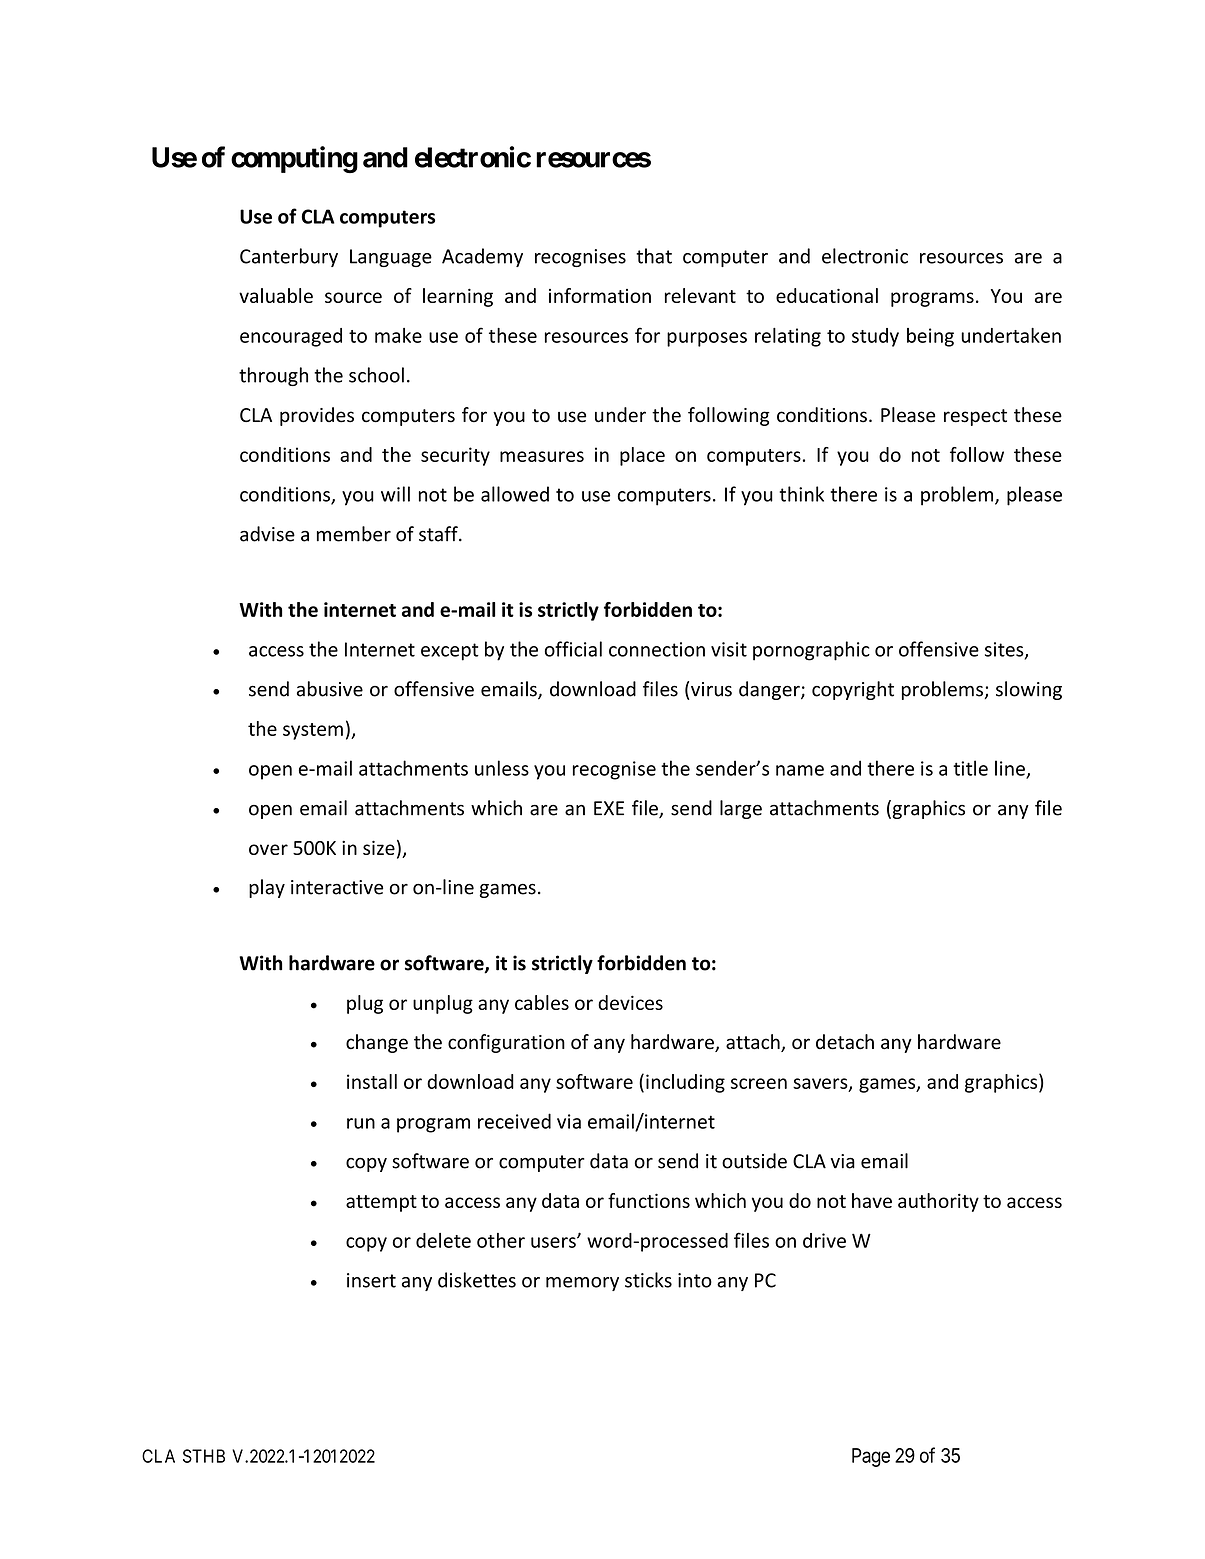 The width and height of the screenshot is (1205, 1559). What do you see at coordinates (391, 258) in the screenshot?
I see `Language` at bounding box center [391, 258].
